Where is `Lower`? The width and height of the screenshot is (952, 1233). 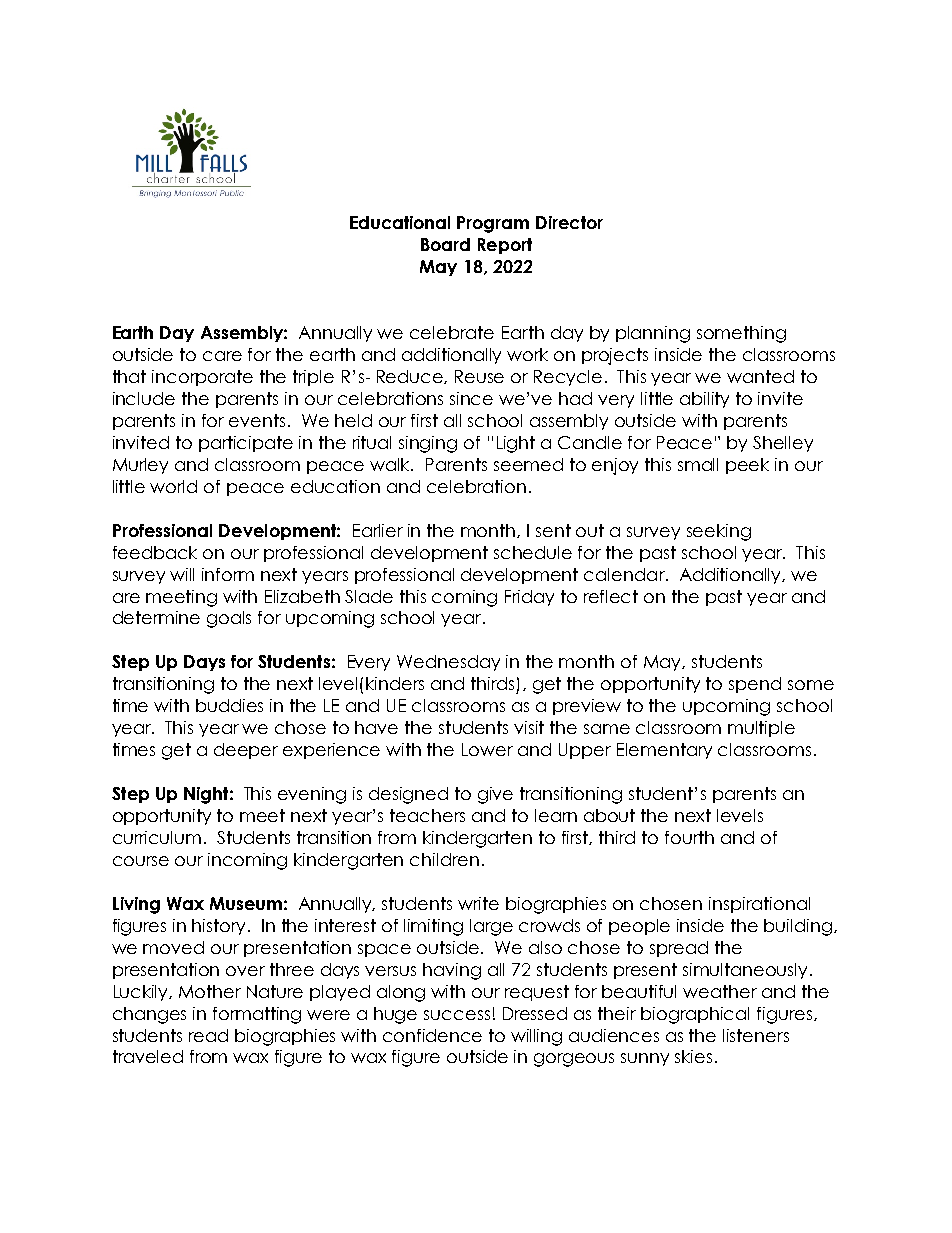 Lower is located at coordinates (487, 749).
